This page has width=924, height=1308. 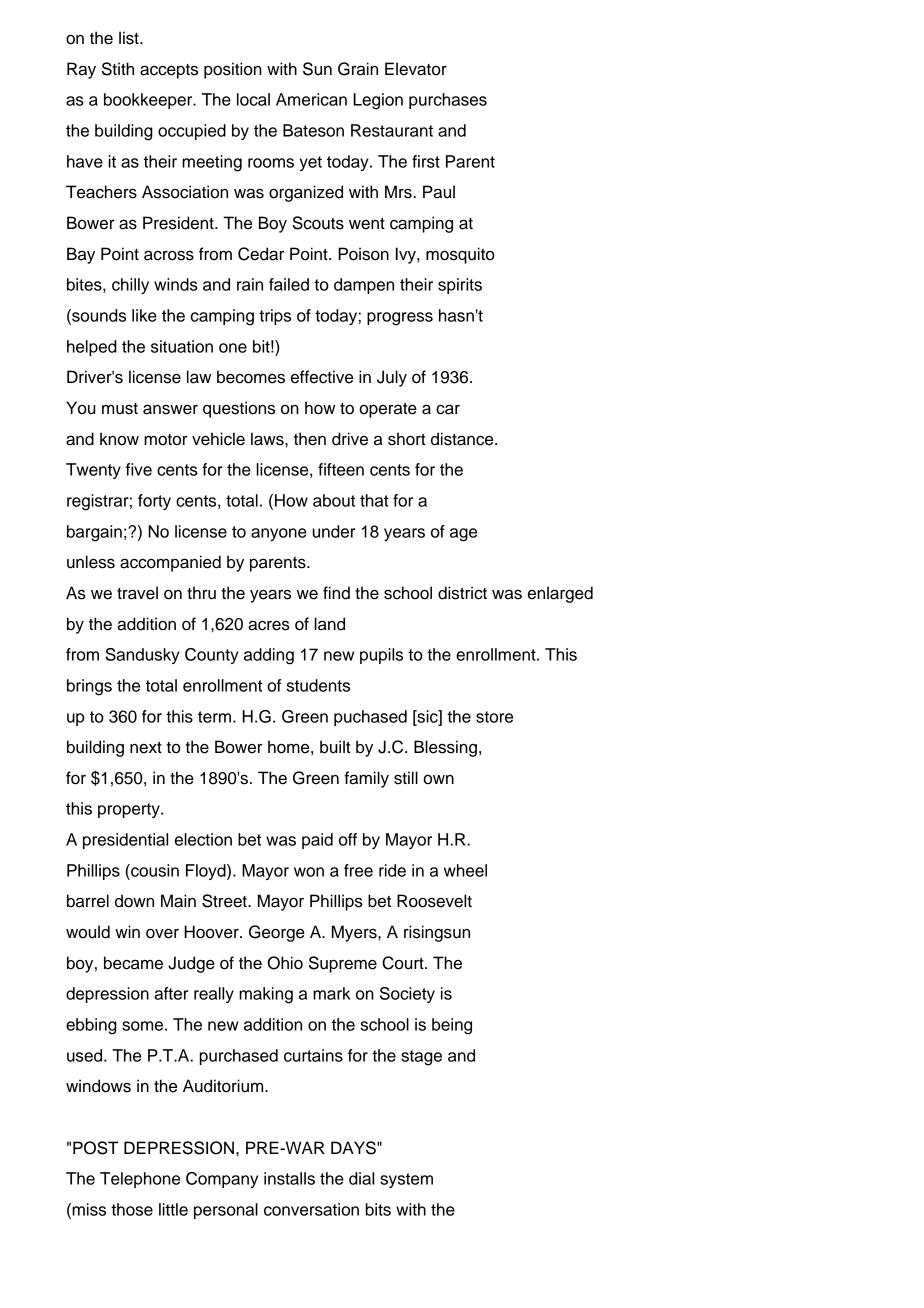 What do you see at coordinates (311, 1209) in the page?
I see `conversation` at bounding box center [311, 1209].
